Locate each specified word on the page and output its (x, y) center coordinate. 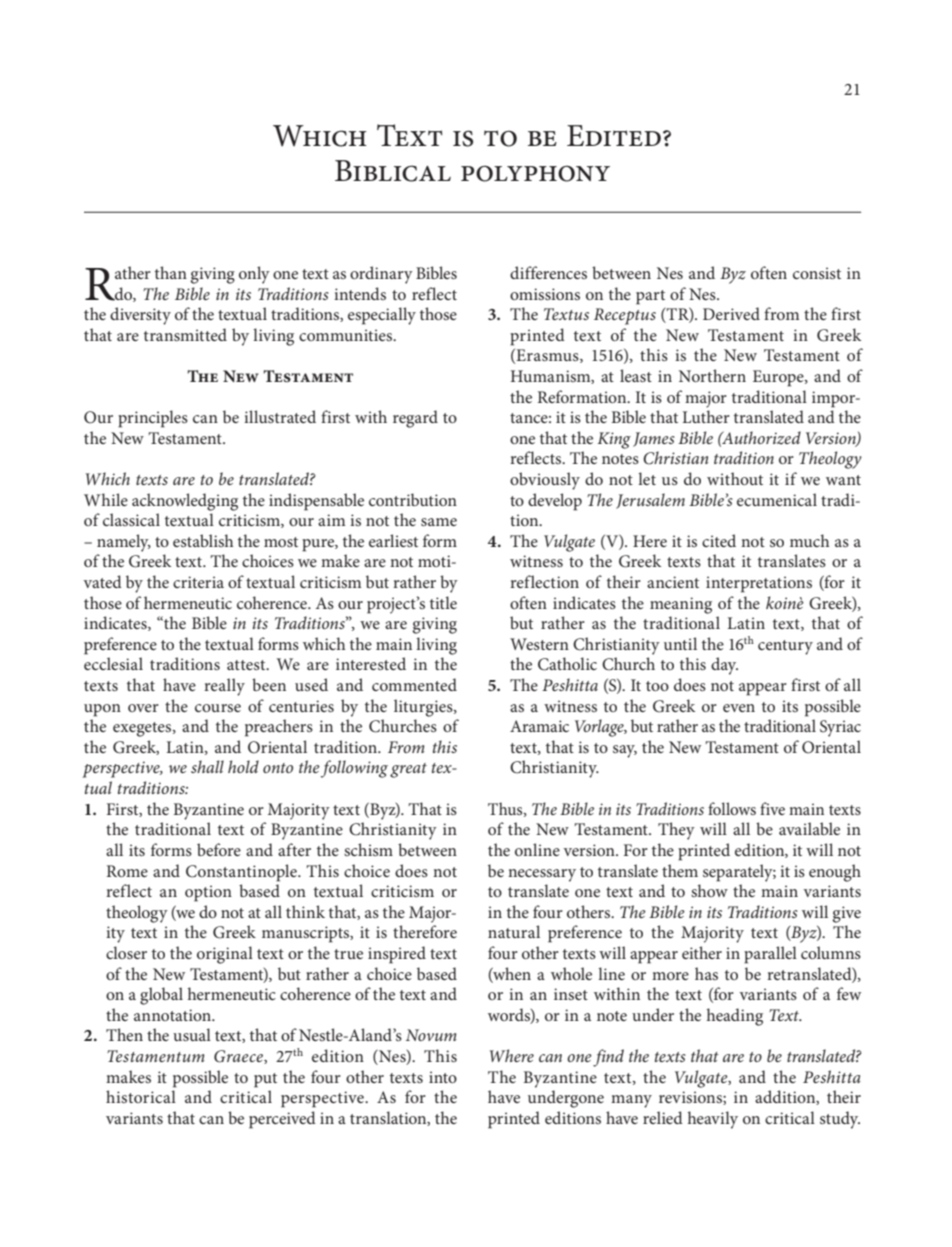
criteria (198, 582)
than (171, 272)
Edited (614, 135)
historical (141, 1096)
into (443, 1077)
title (443, 602)
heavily (713, 1120)
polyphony (535, 173)
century (785, 647)
